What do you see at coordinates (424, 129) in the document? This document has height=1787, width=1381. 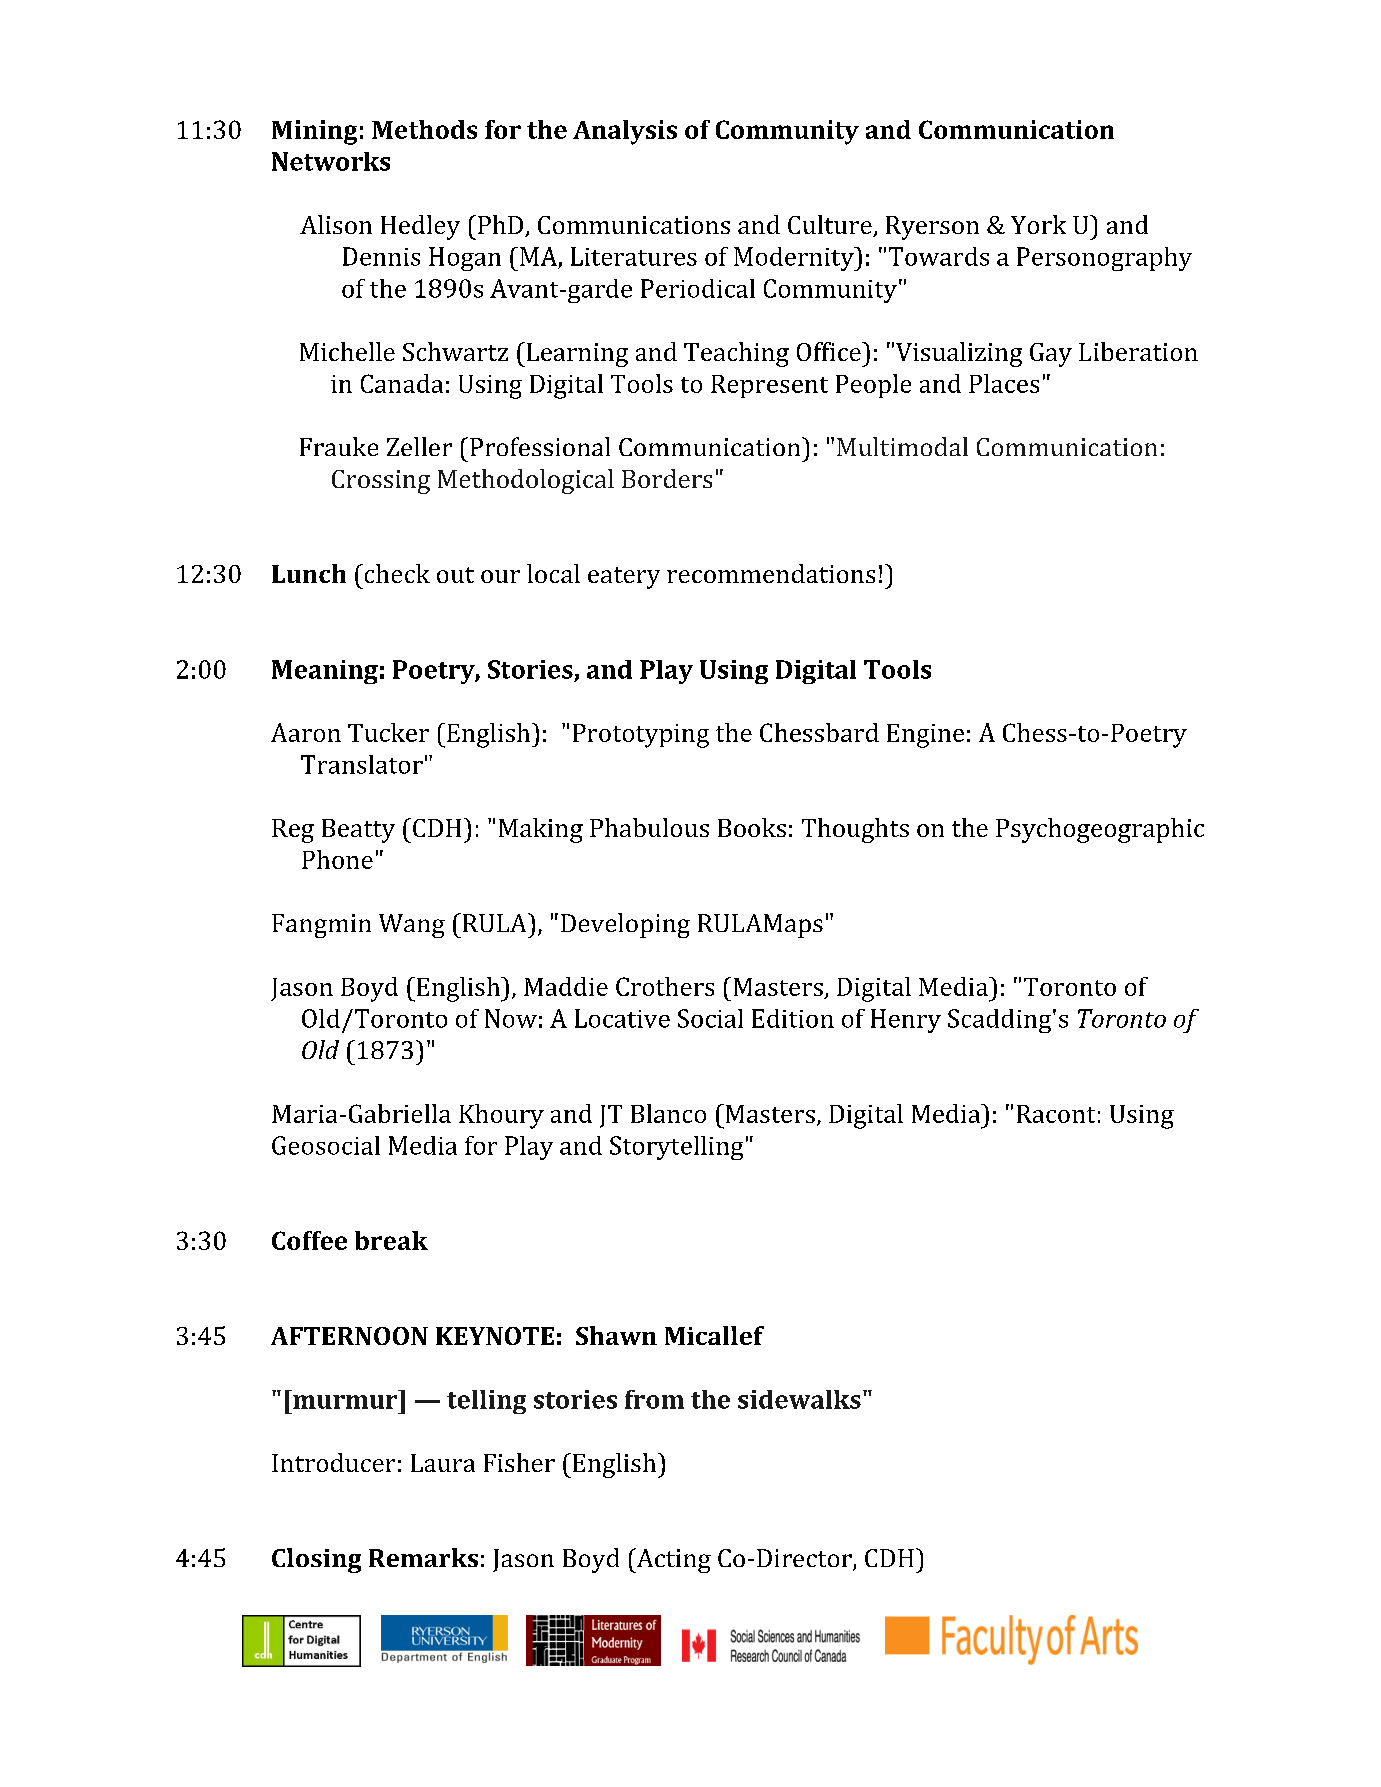 I see `Methods` at bounding box center [424, 129].
